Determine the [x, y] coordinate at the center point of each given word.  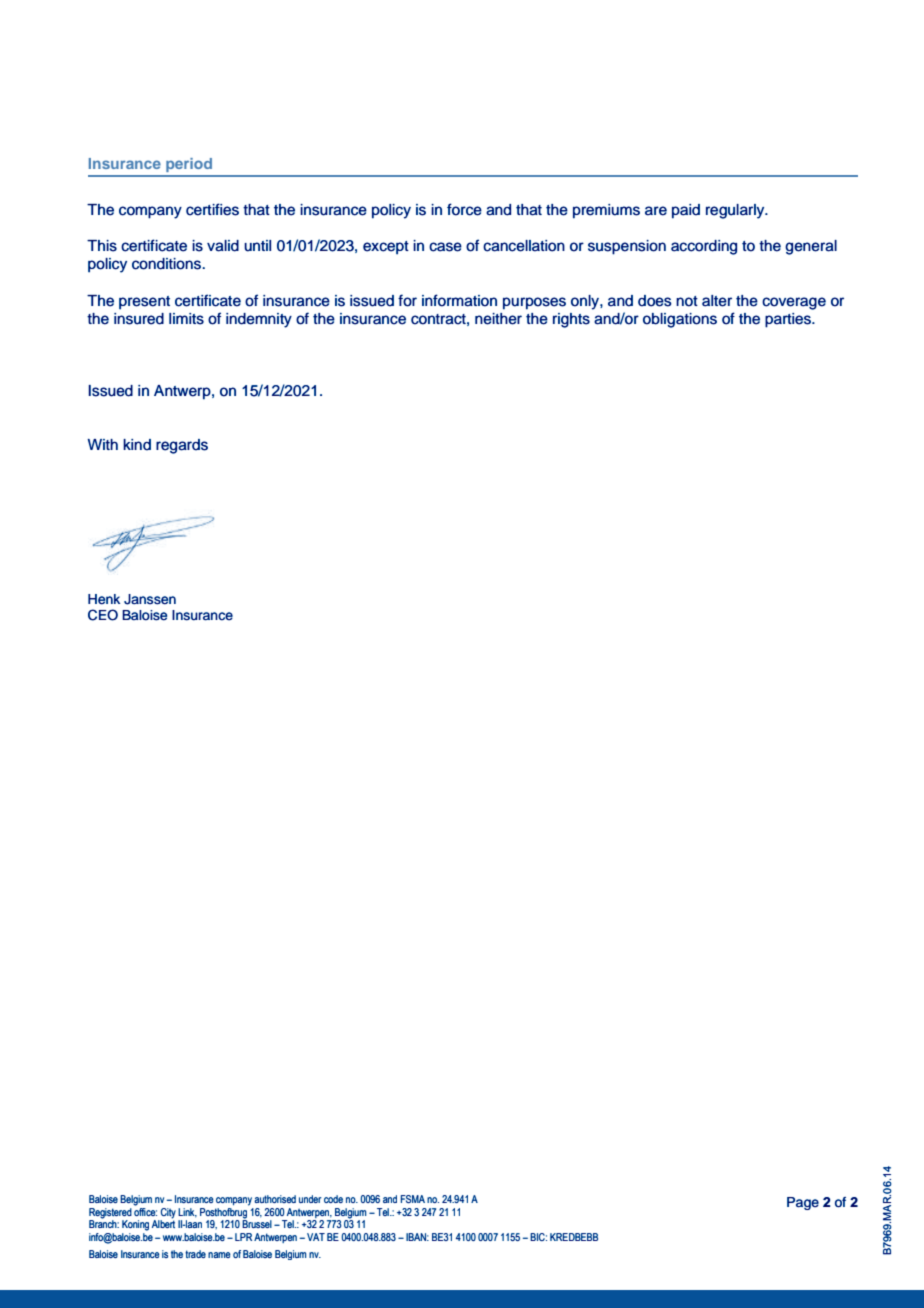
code [333, 1199]
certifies [212, 209]
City [168, 1213]
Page [803, 1203]
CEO [103, 615]
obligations [680, 320]
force [464, 209]
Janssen [150, 599]
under [310, 1199]
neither [498, 319]
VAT [316, 1237]
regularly [736, 211]
